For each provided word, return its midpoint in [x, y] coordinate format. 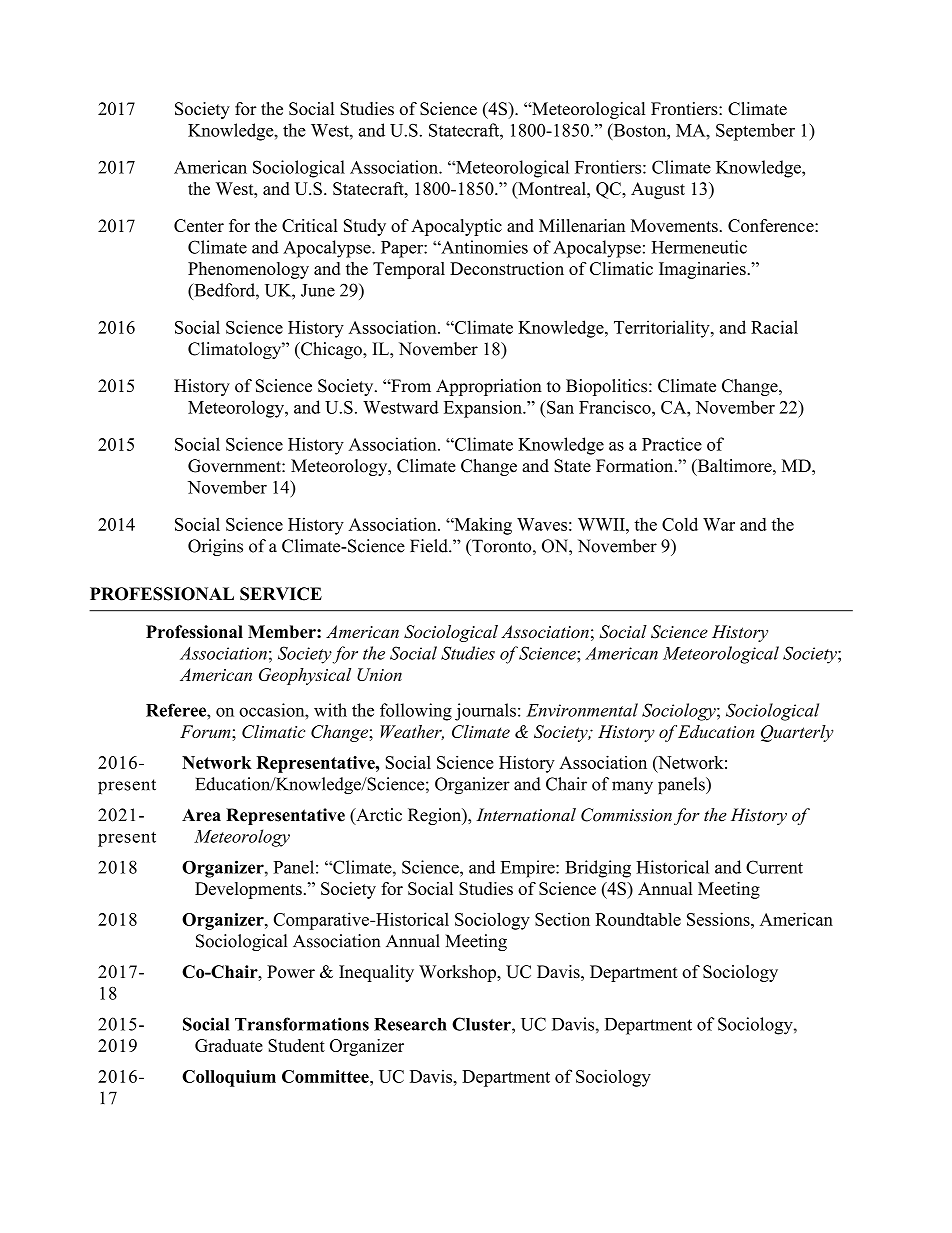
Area [201, 815]
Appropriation [489, 387]
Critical [310, 225]
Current [774, 867]
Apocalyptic [456, 227]
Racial [774, 327]
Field [430, 546]
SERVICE [281, 594]
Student [296, 1045]
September [755, 132]
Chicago [331, 350]
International [526, 815]
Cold [680, 524]
